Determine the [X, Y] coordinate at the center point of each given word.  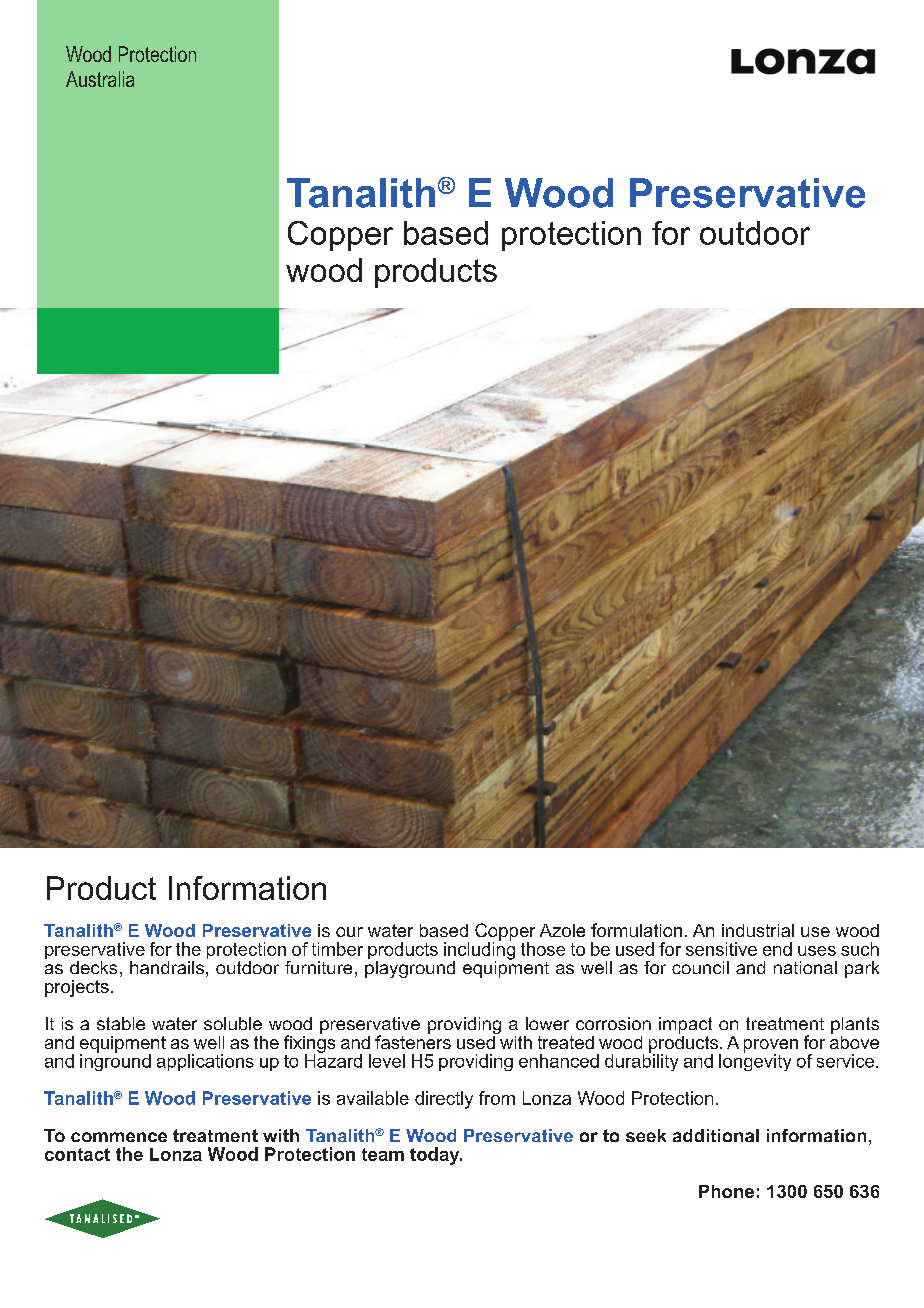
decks [93, 967]
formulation [636, 930]
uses [817, 951]
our [349, 932]
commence [119, 1137]
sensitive [721, 949]
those [543, 949]
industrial [758, 930]
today [436, 1156]
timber [337, 949]
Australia [100, 79]
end [777, 949]
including [479, 951]
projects [77, 988]
